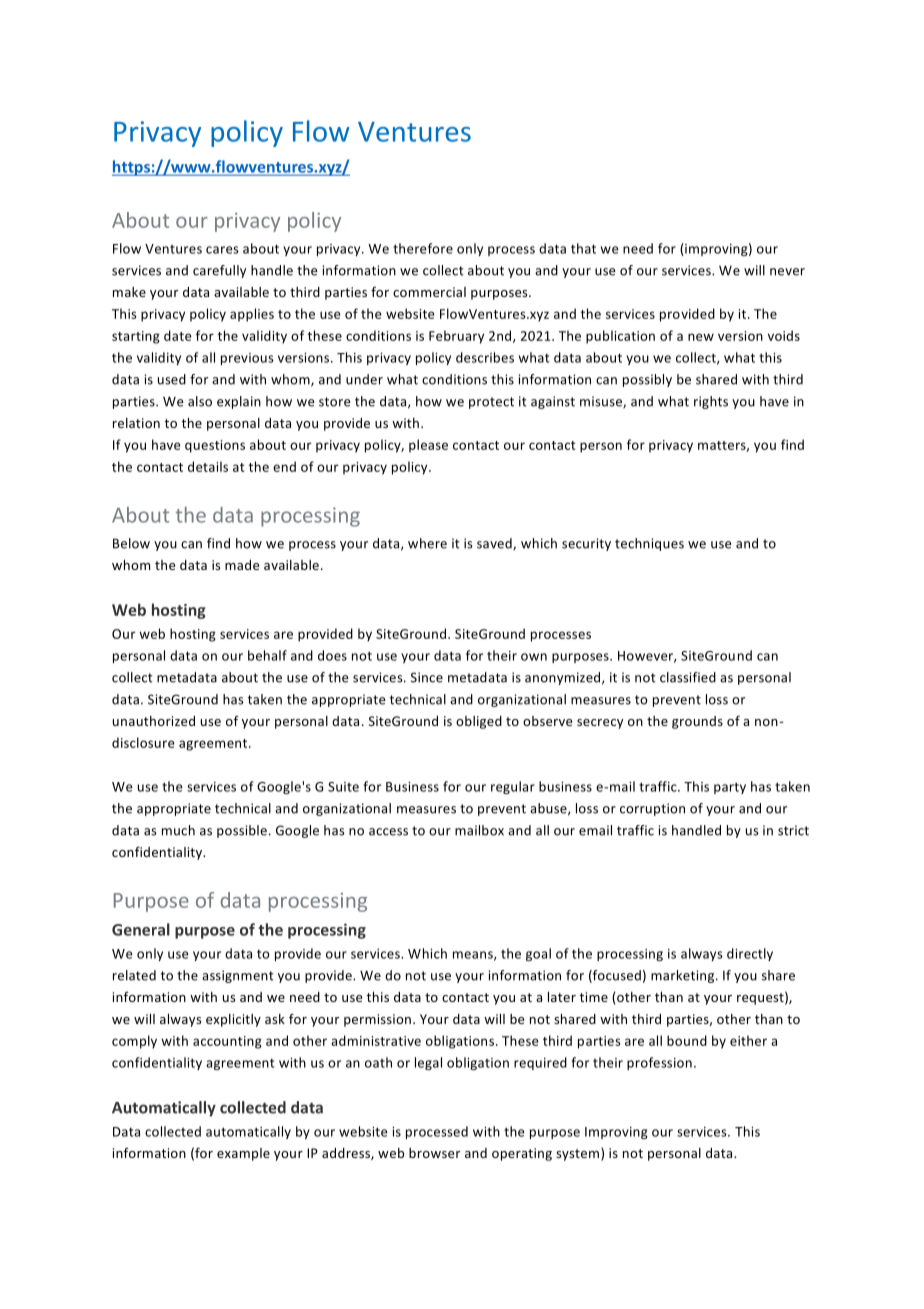  Describe the element at coordinates (219, 271) in the screenshot. I see `carefully` at that location.
